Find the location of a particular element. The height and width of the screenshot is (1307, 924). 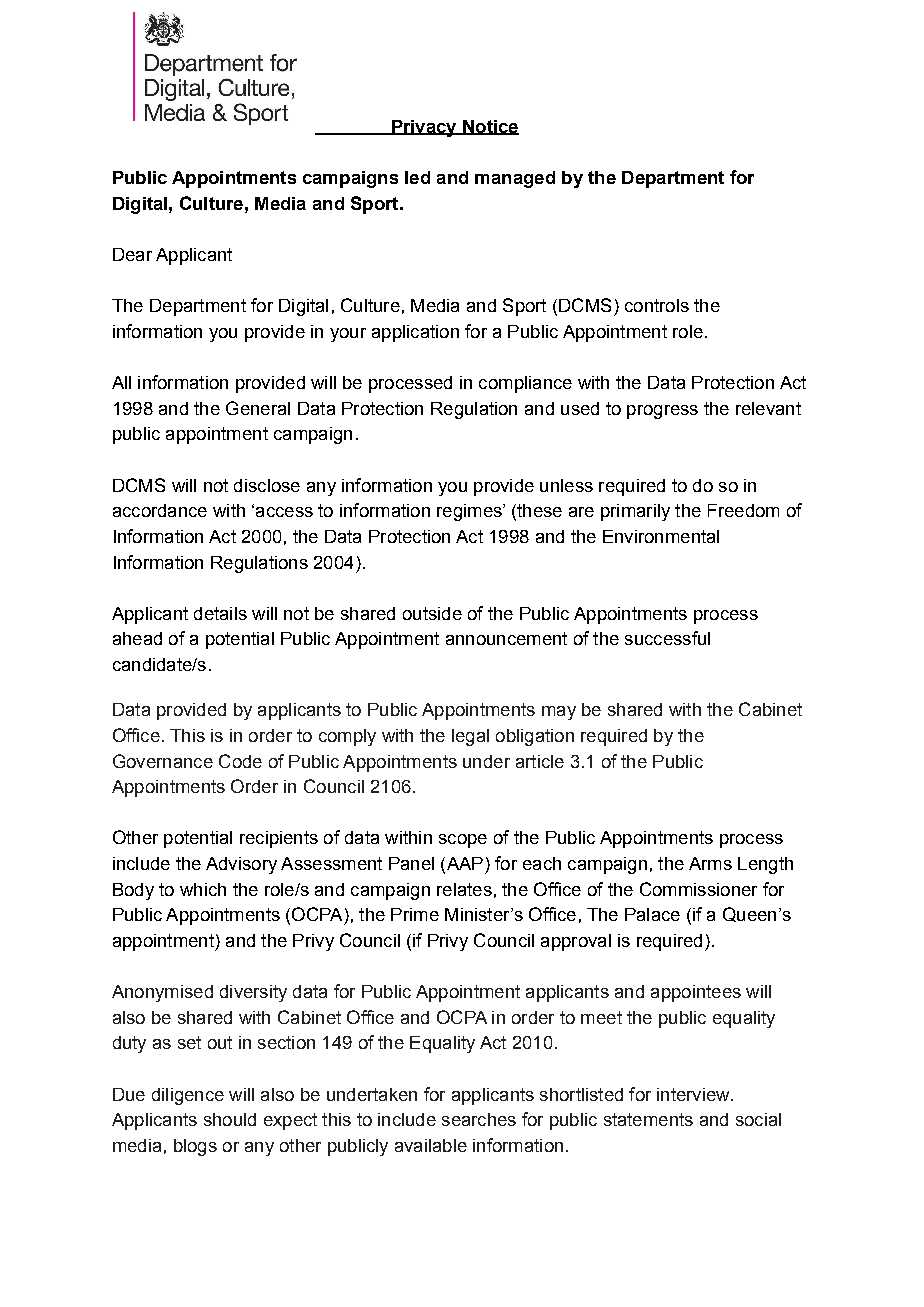

searches is located at coordinates (479, 1119).
